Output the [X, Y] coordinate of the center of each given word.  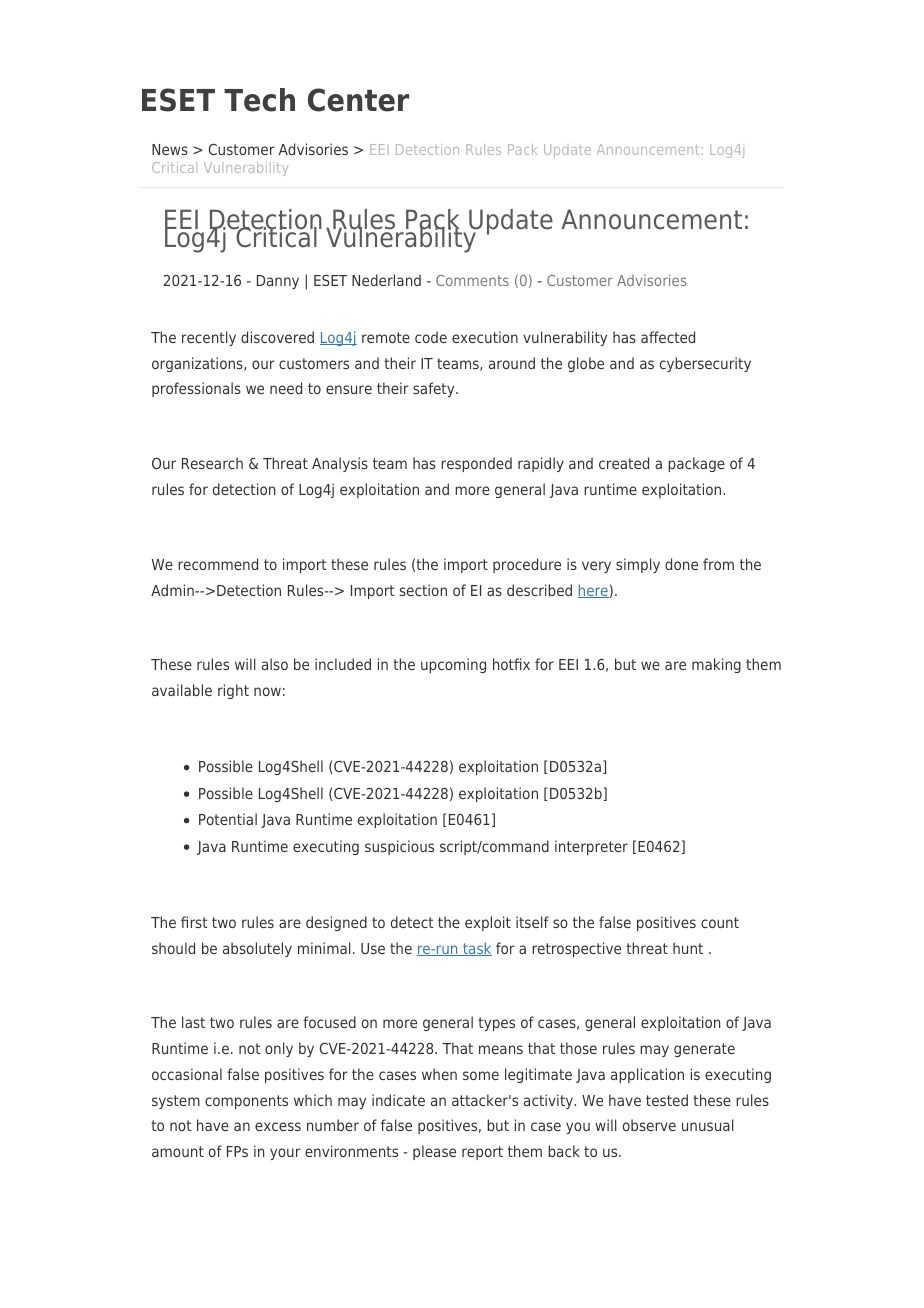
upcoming [453, 665]
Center [358, 100]
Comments [472, 280]
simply [638, 565]
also [275, 664]
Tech [259, 100]
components [246, 1102]
